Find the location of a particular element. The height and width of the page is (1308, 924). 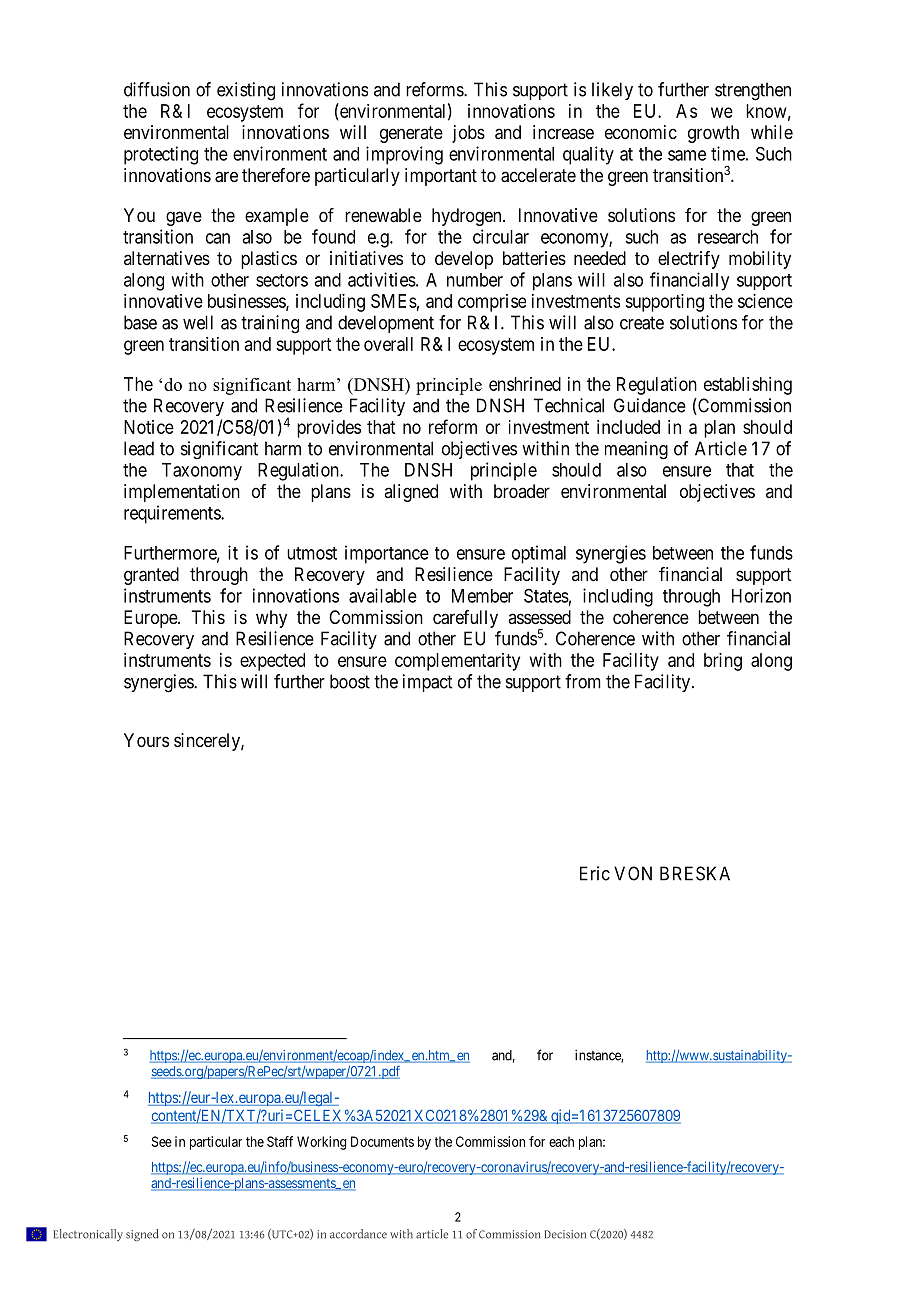

bring is located at coordinates (723, 662).
